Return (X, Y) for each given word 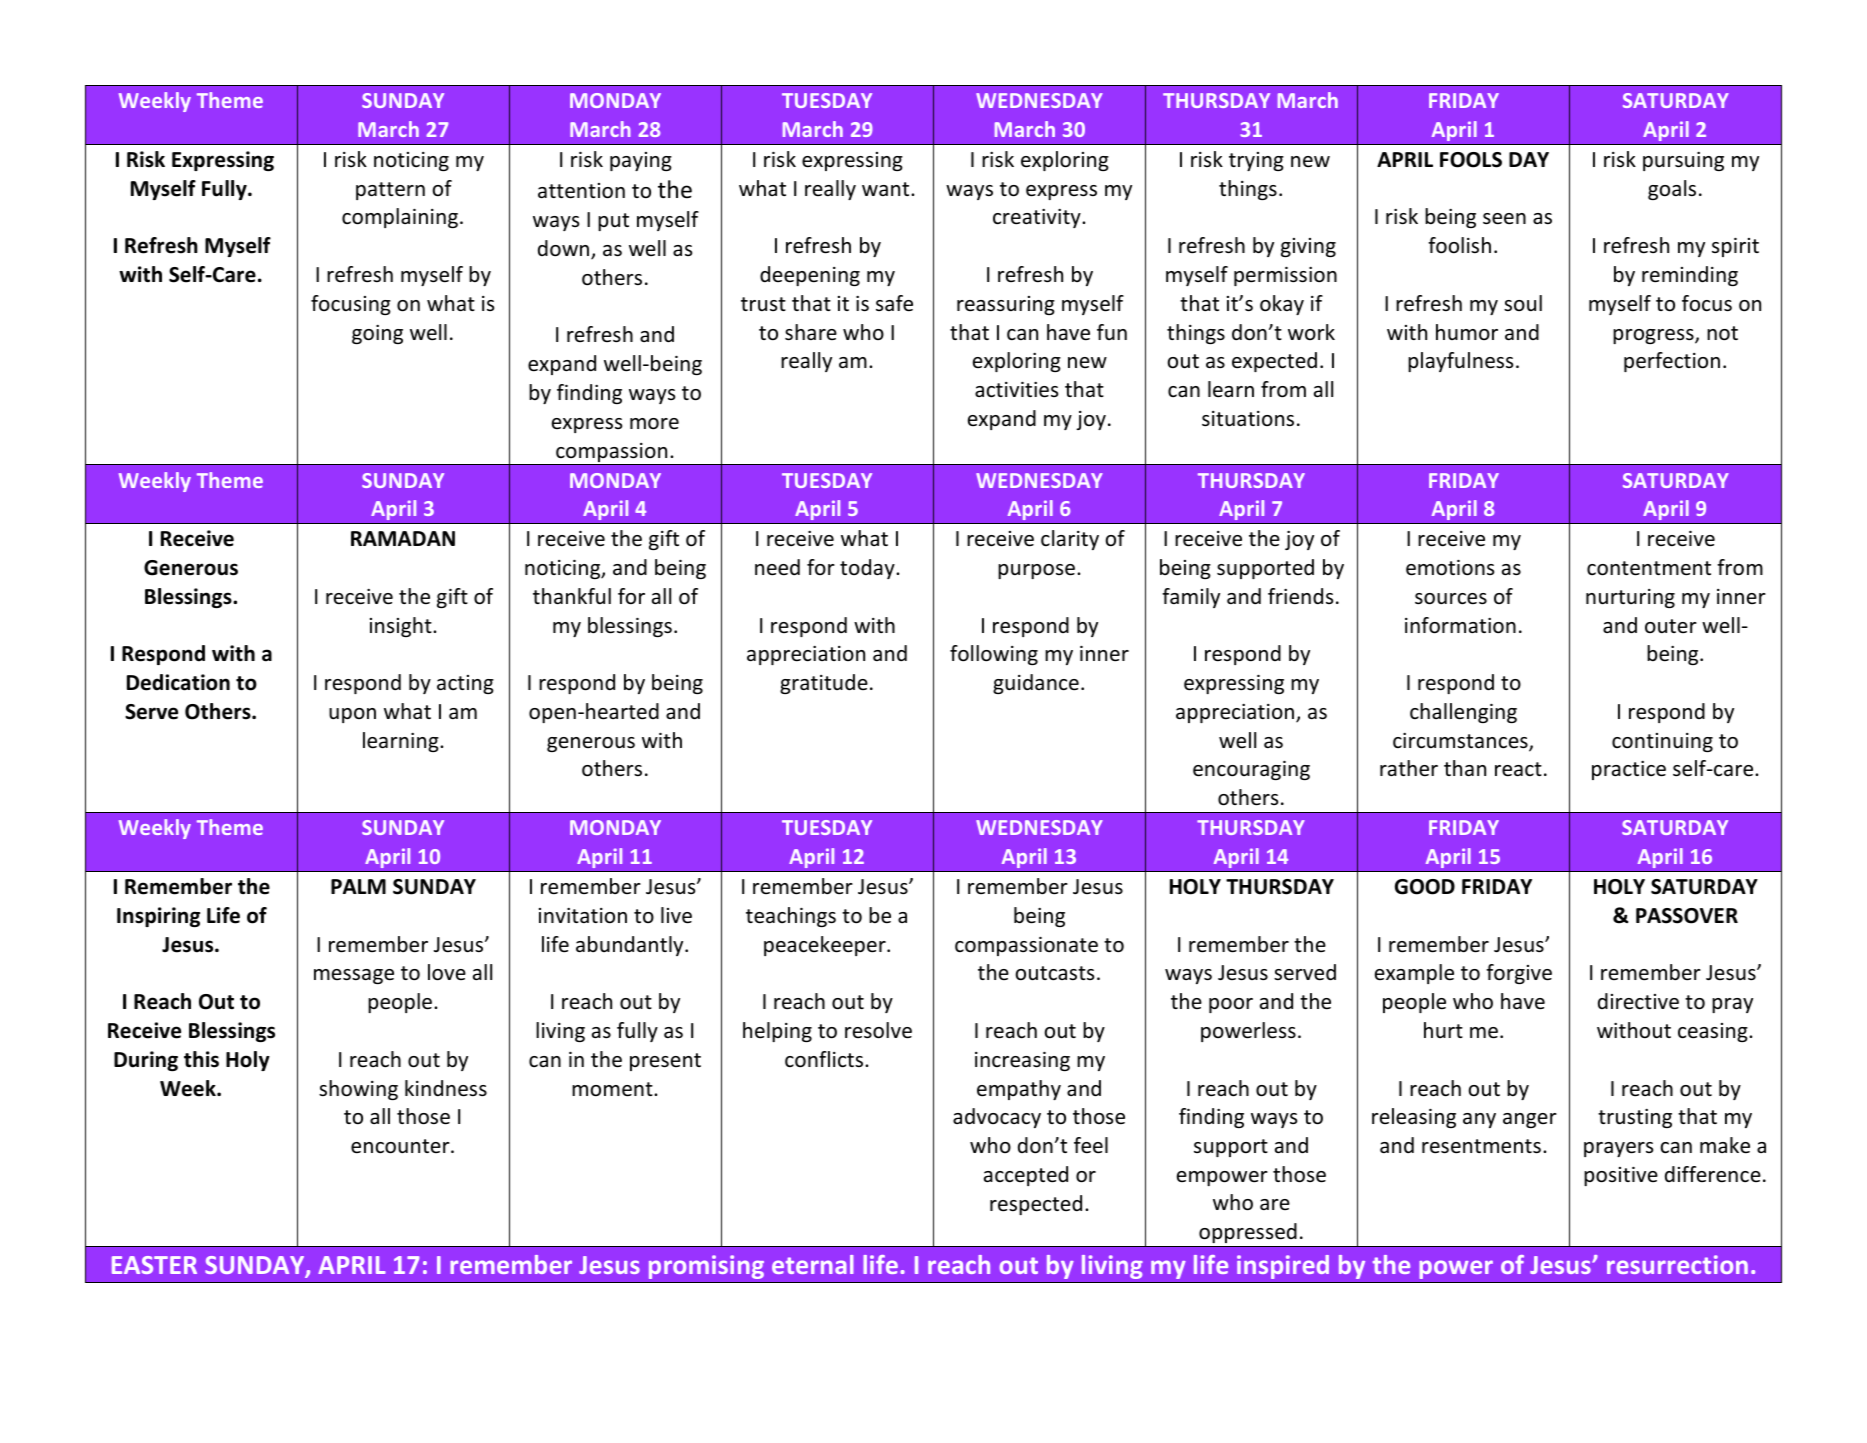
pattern (390, 191)
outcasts (1054, 973)
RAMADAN (403, 538)
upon (352, 715)
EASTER (154, 1265)
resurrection (1677, 1264)
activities (1016, 390)
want (887, 189)
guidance (1036, 684)
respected (1036, 1205)
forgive (1519, 974)
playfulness (1460, 362)
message (354, 976)
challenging (1463, 713)
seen (1504, 219)
